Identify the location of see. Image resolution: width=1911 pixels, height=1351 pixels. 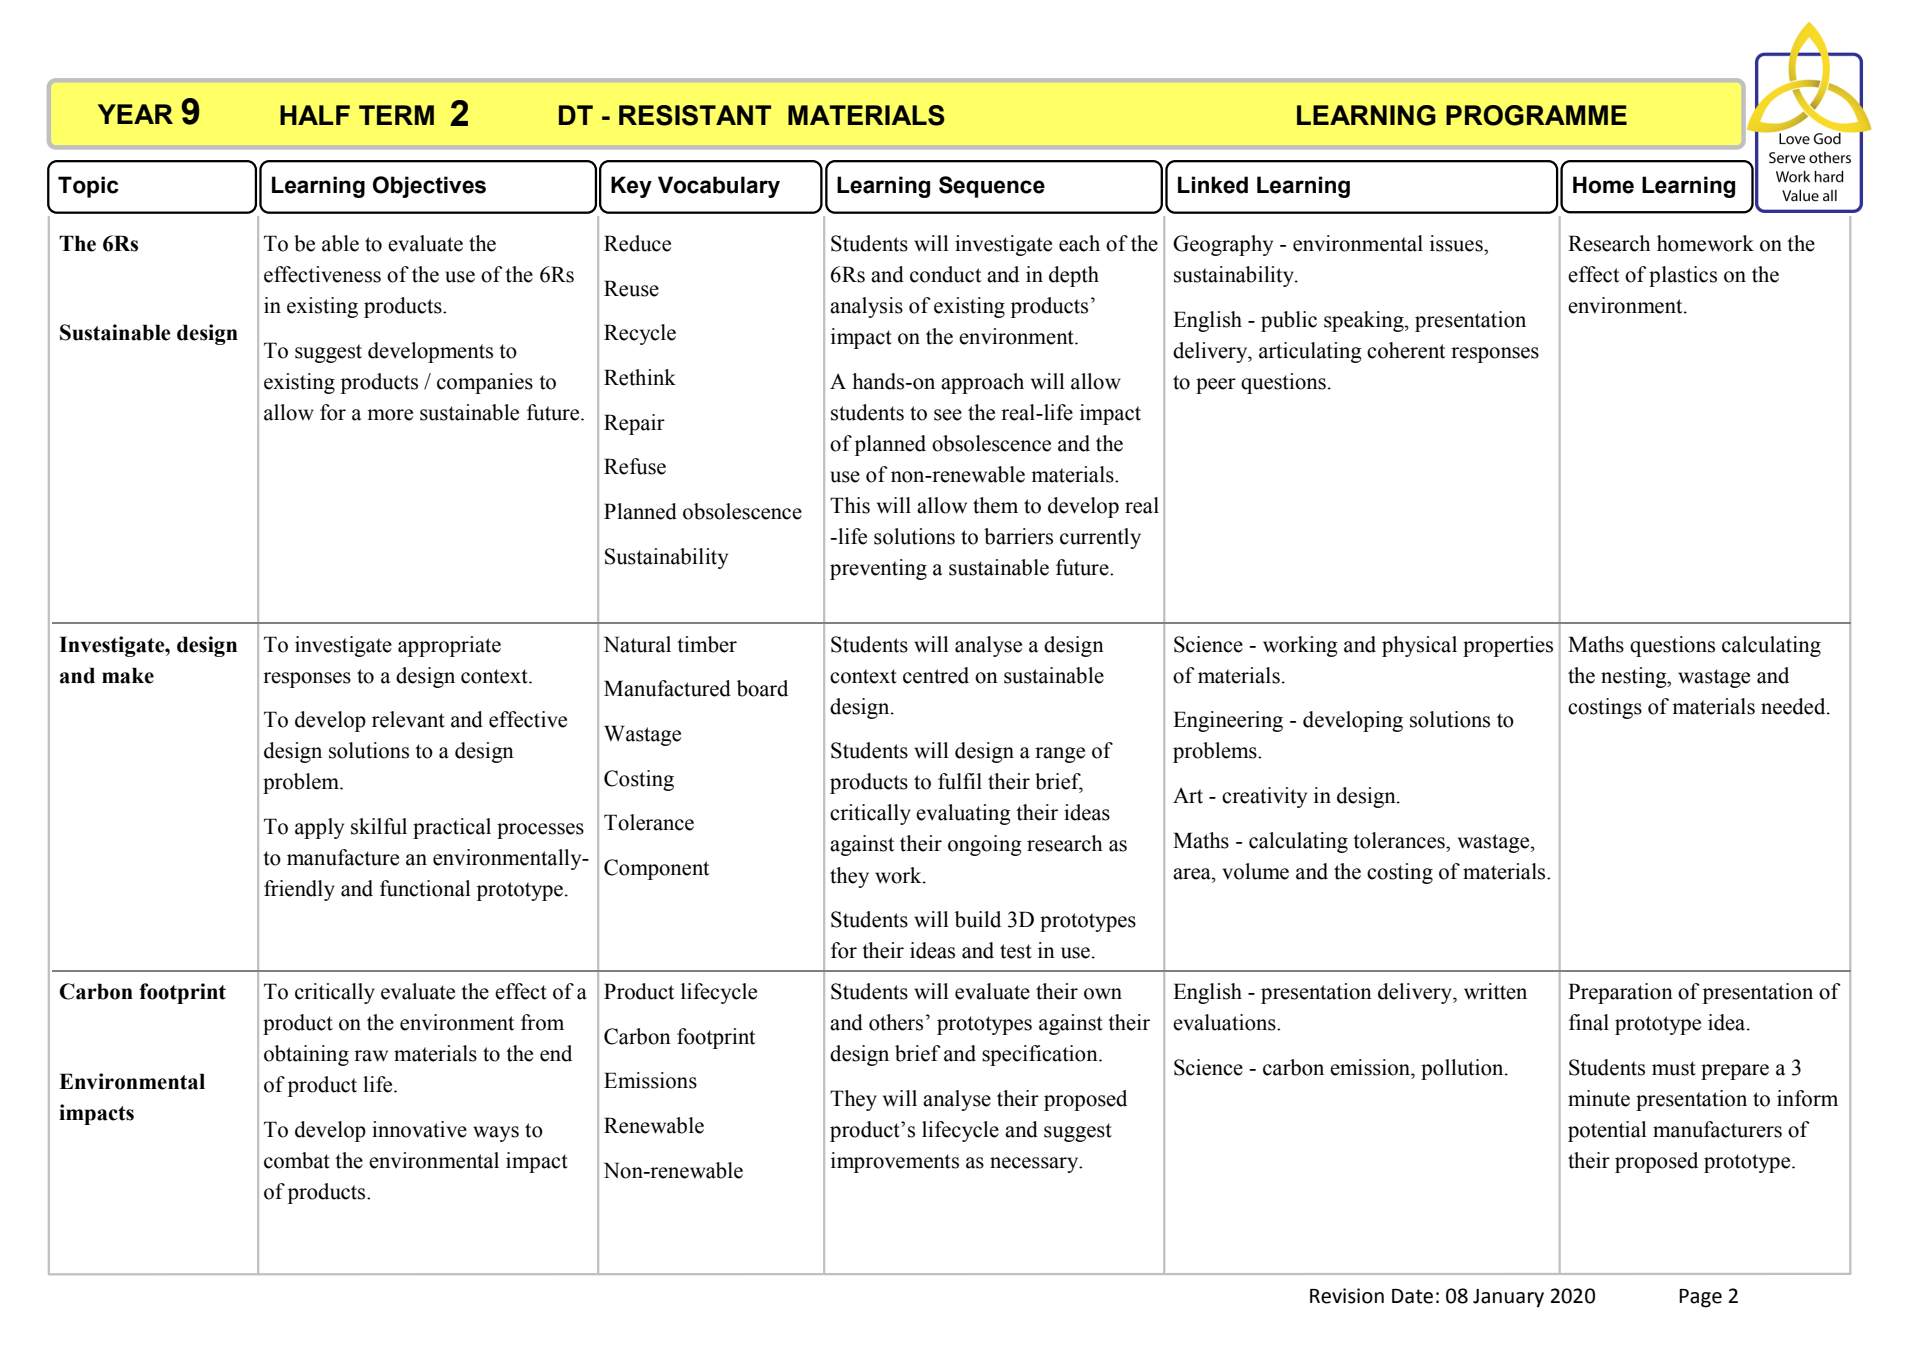
(948, 415).
